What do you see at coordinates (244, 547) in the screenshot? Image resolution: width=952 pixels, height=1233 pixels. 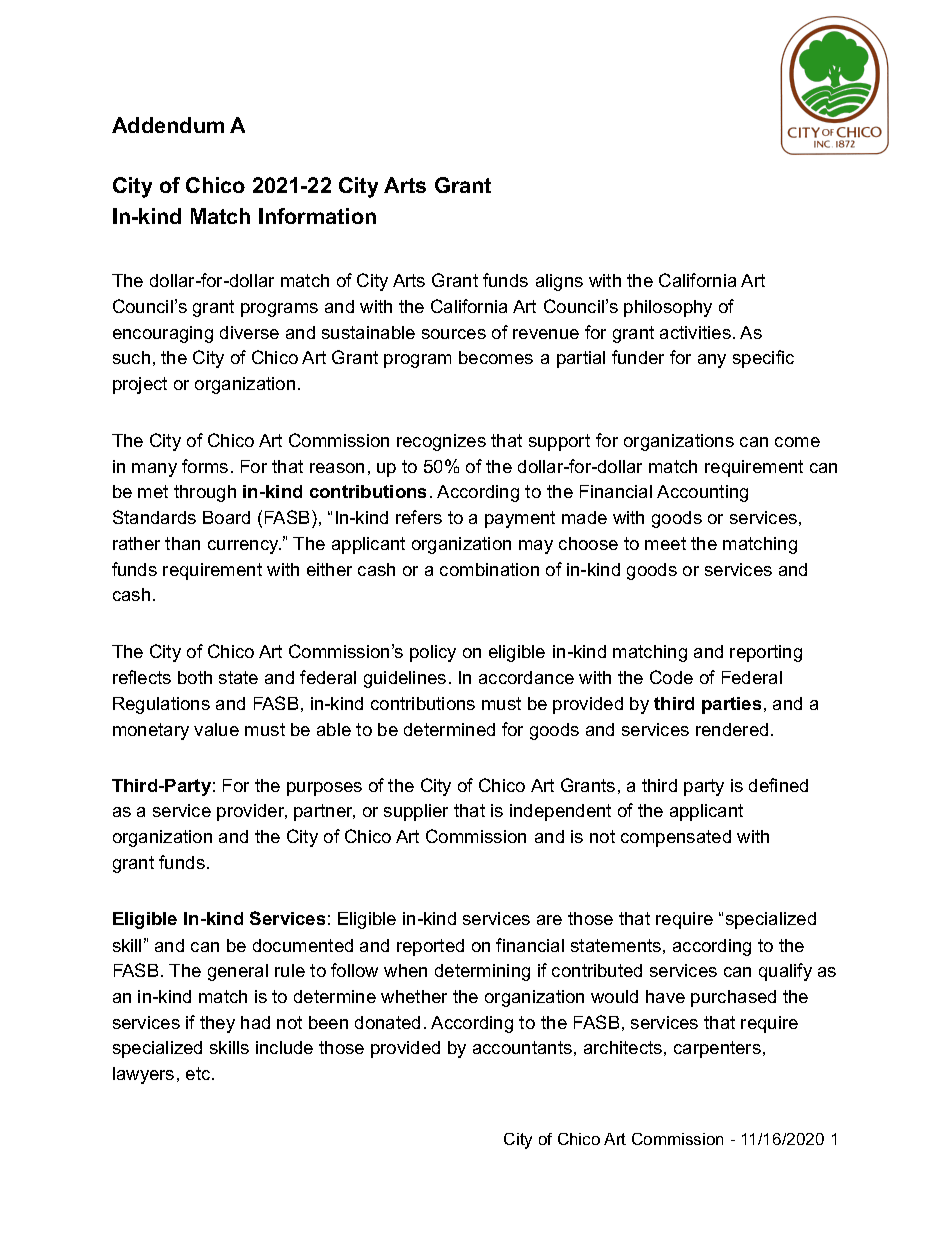 I see `currency` at bounding box center [244, 547].
